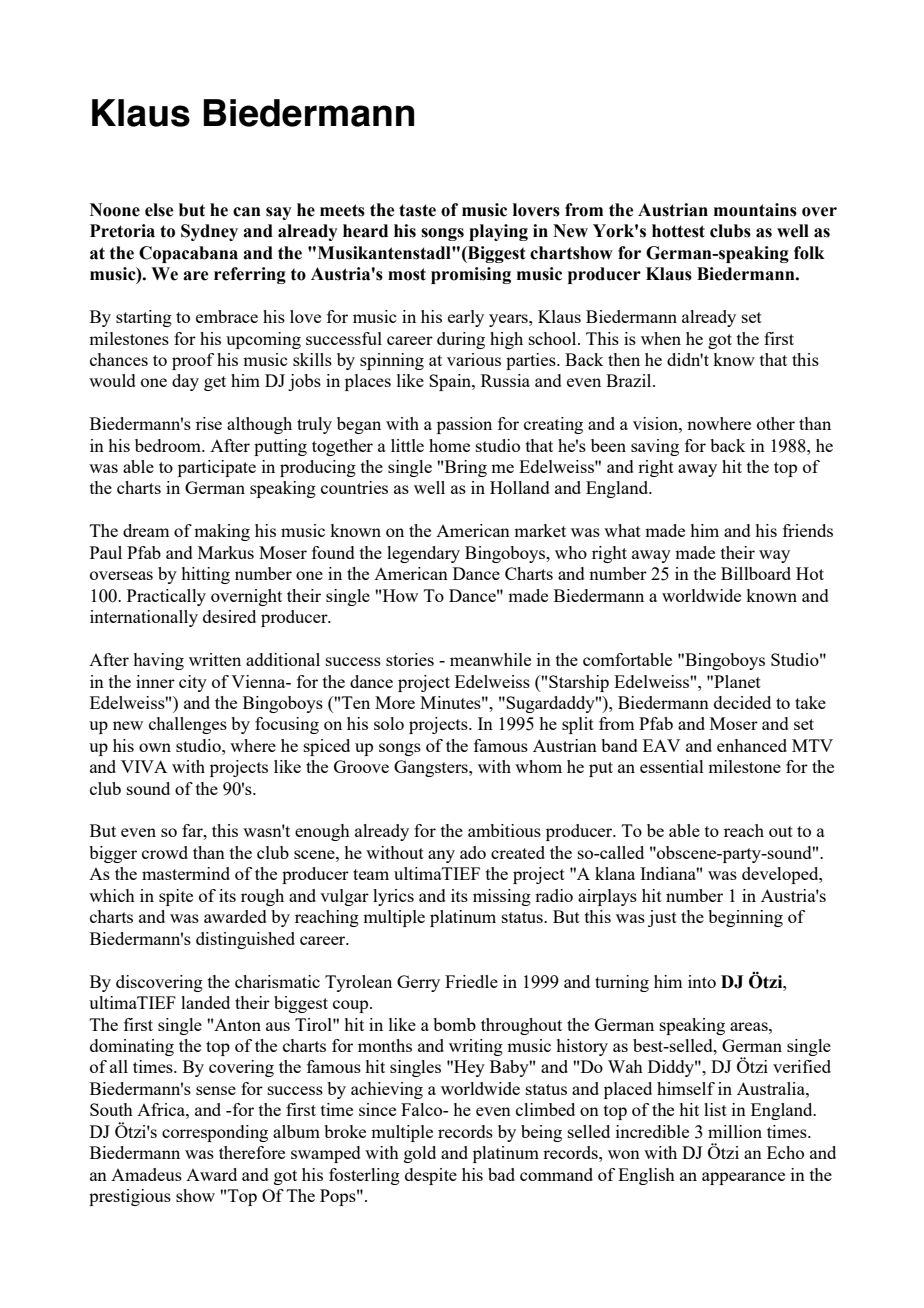 This image has width=924, height=1308. What do you see at coordinates (742, 702) in the image?
I see `decided` at bounding box center [742, 702].
